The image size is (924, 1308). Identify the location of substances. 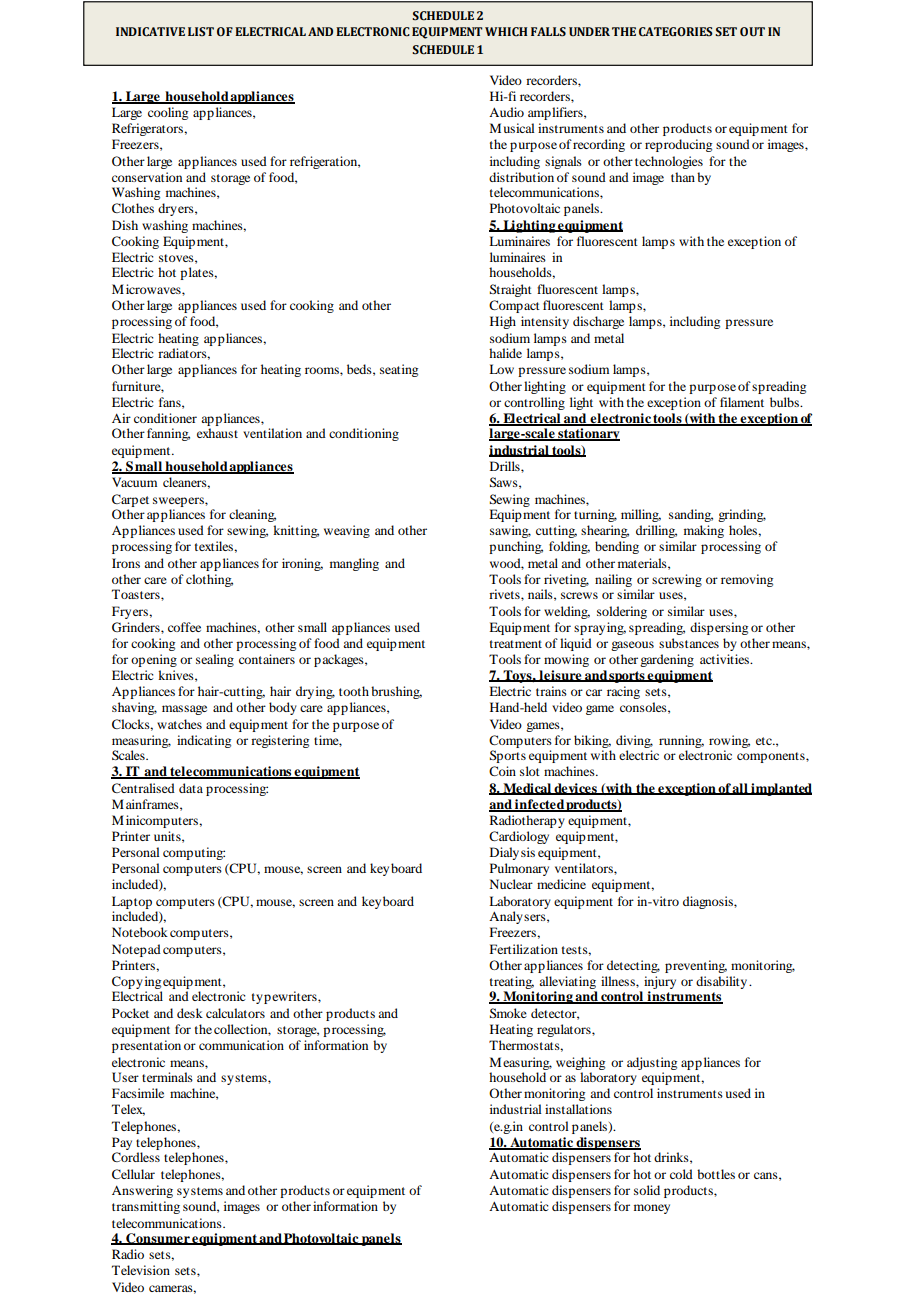
(689, 643).
